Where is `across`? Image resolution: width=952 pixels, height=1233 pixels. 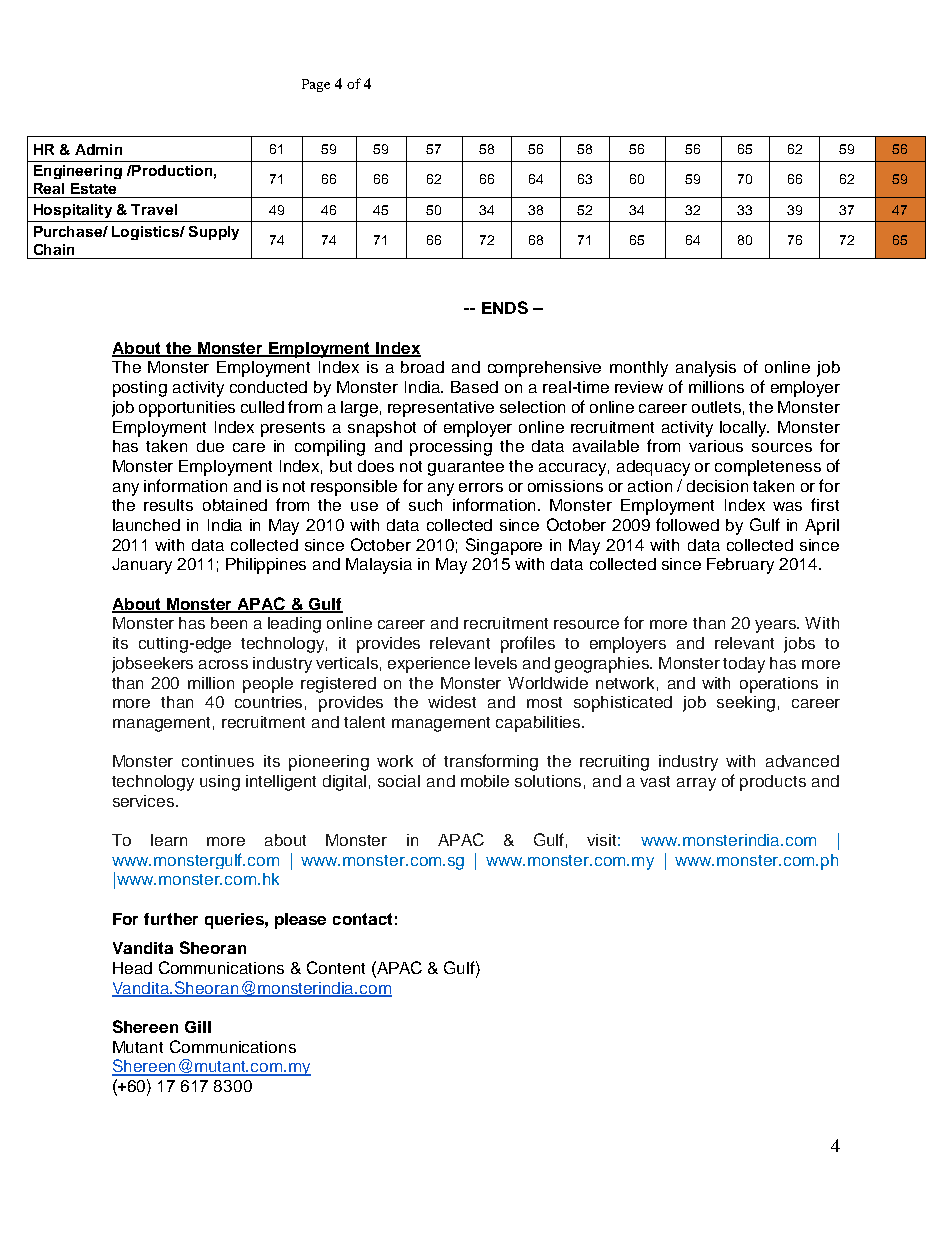 across is located at coordinates (223, 664).
